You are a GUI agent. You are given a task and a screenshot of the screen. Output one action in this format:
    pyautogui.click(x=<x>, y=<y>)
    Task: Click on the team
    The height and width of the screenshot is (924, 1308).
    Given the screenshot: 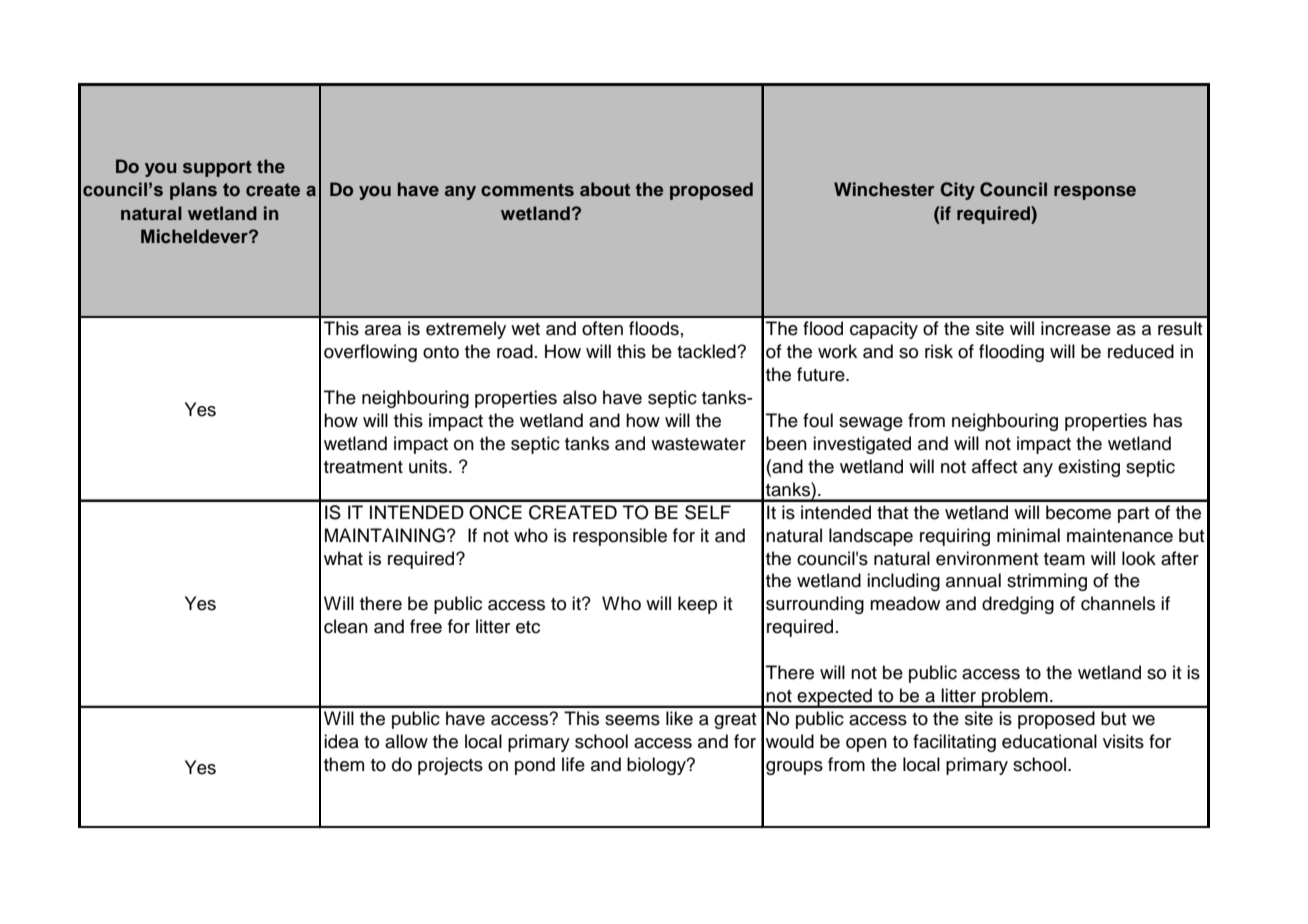 What is the action you would take?
    pyautogui.click(x=1064, y=559)
